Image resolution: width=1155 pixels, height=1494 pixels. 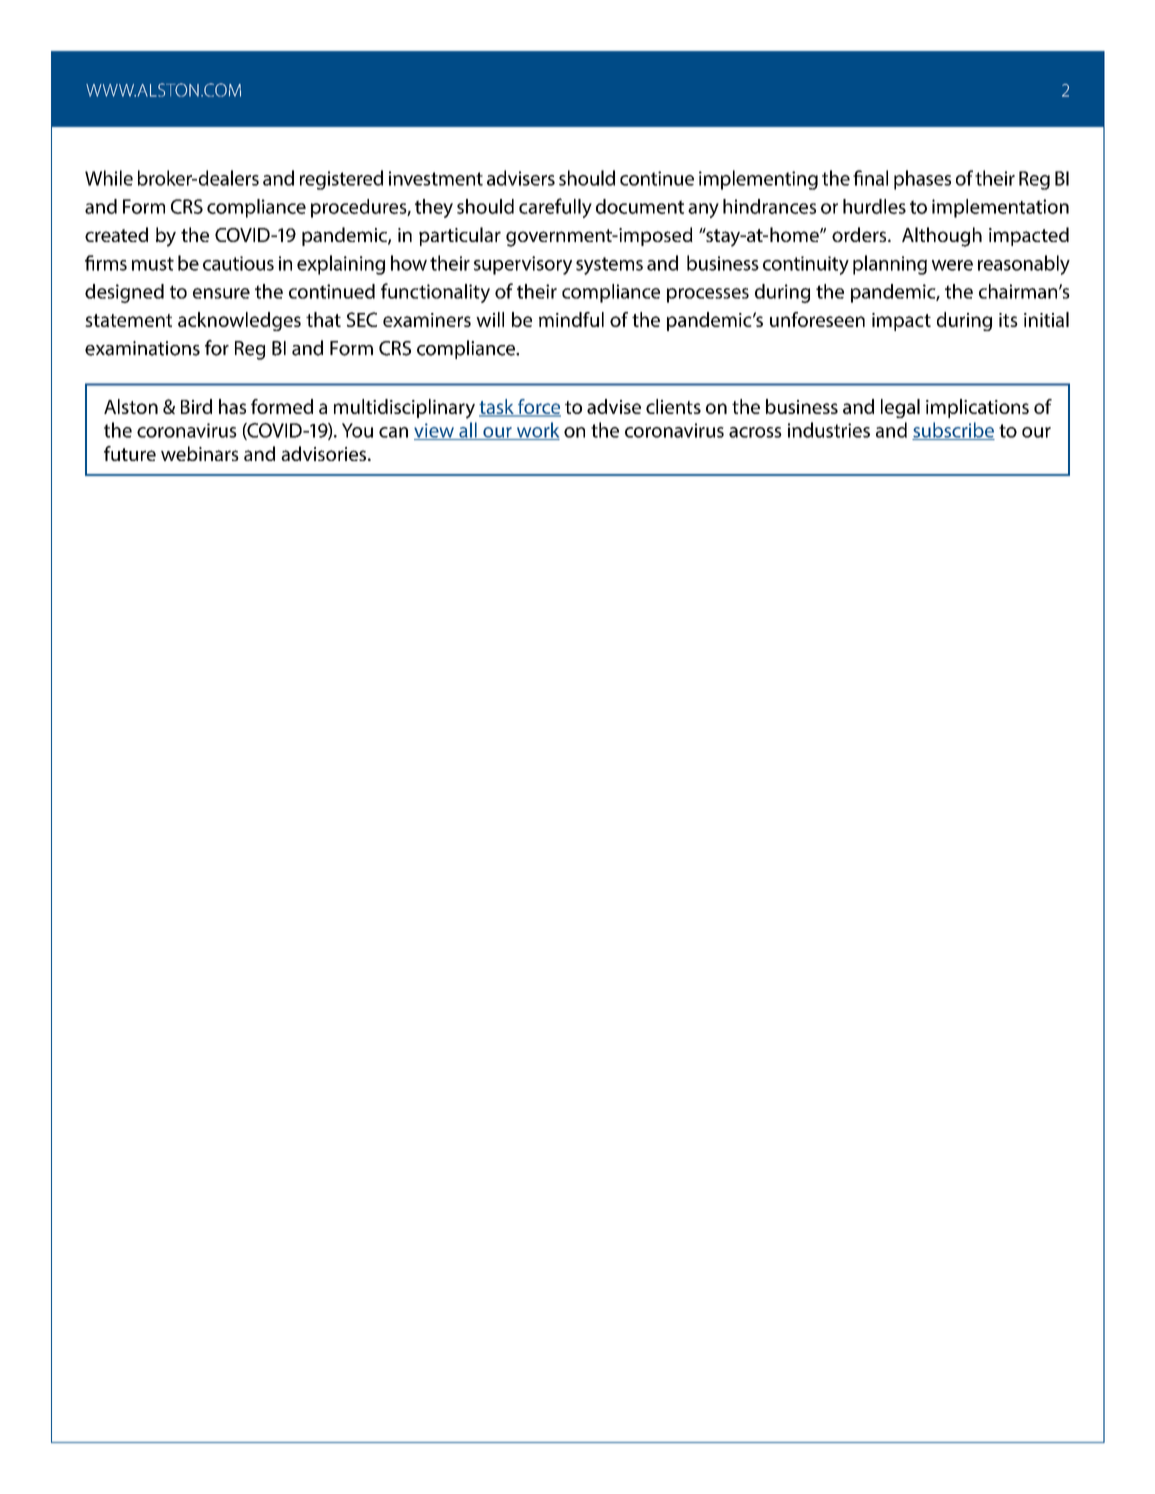 What do you see at coordinates (142, 348) in the screenshot?
I see `examinations` at bounding box center [142, 348].
